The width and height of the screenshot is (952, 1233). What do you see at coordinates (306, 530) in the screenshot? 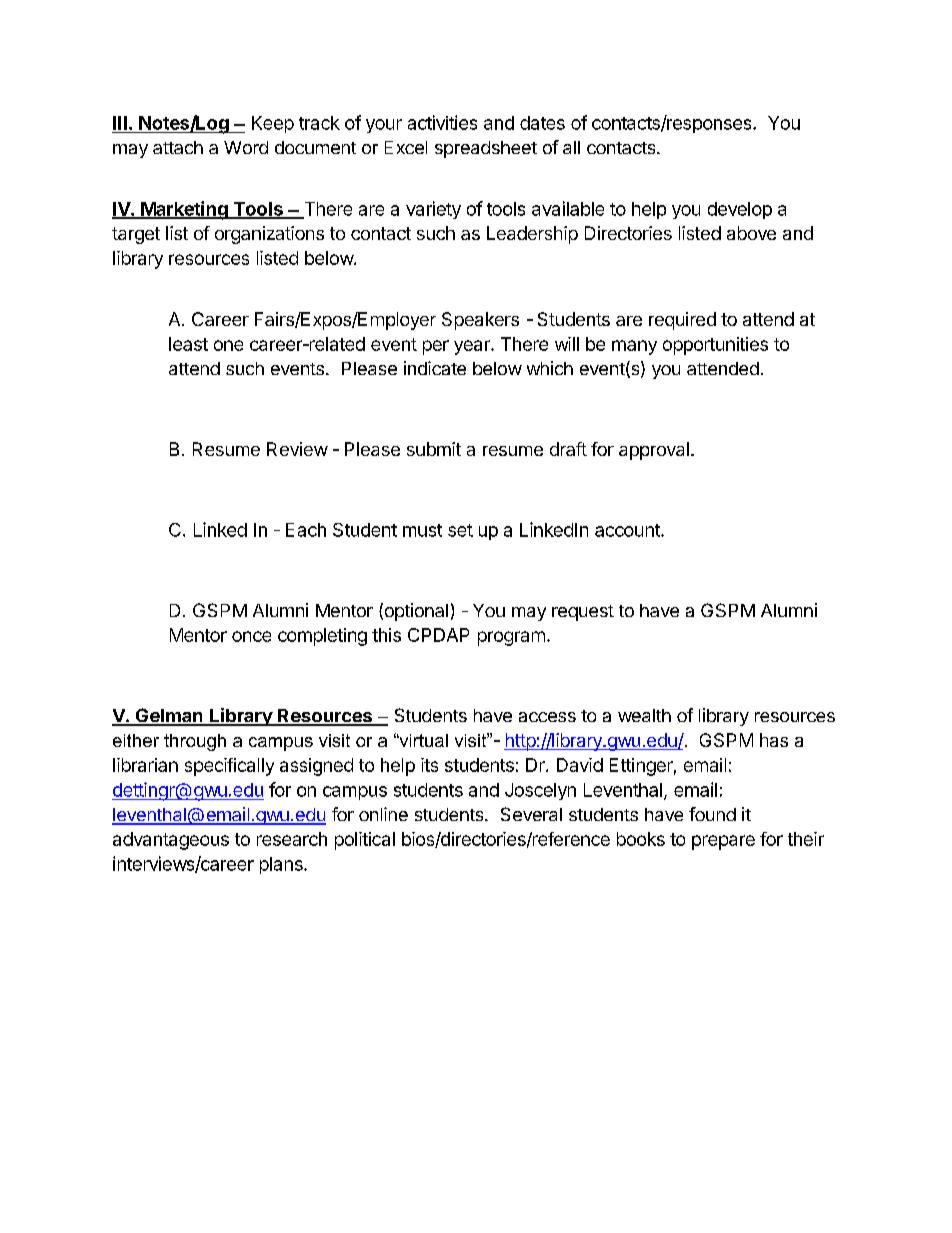
I see `Each` at bounding box center [306, 530].
